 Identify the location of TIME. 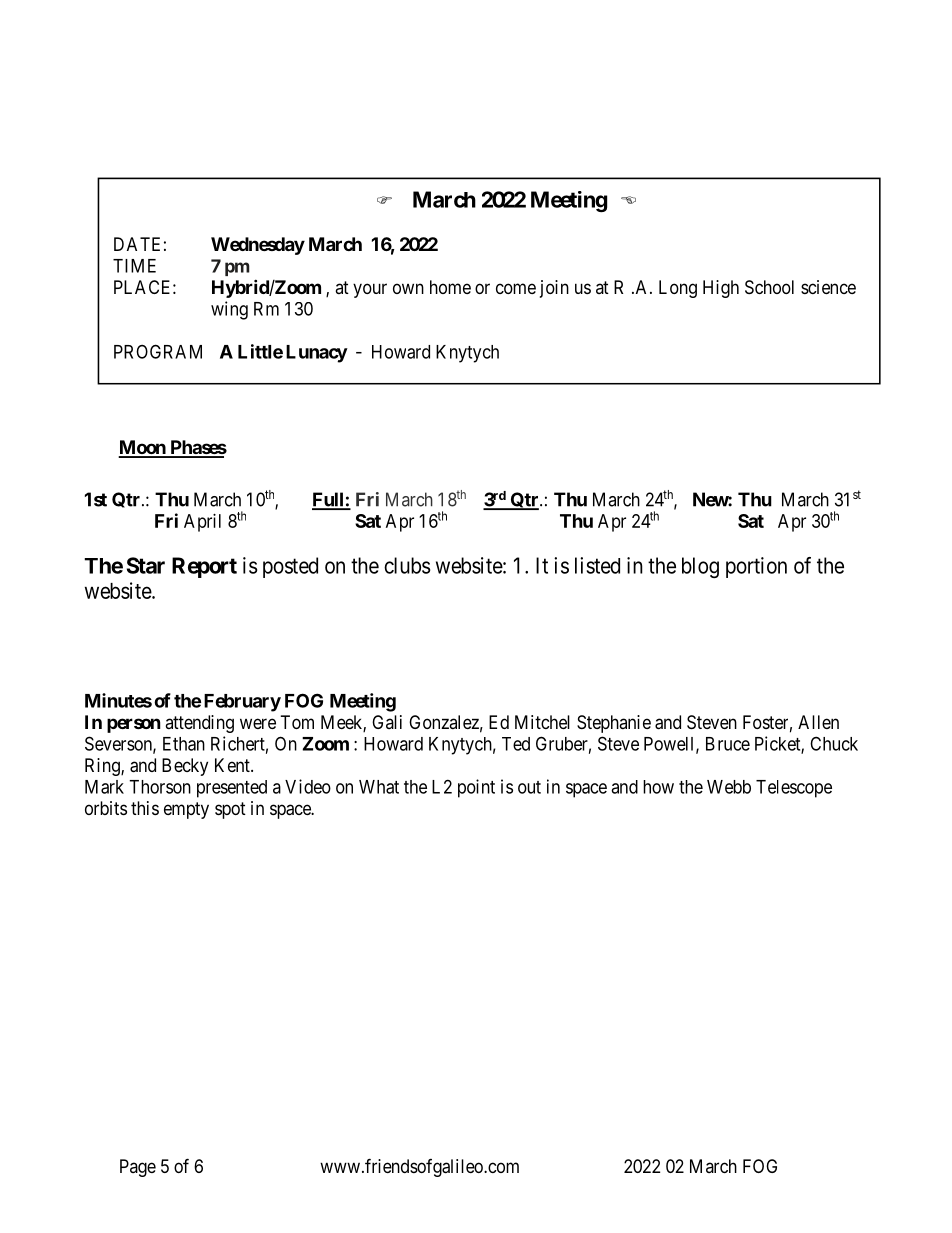
(134, 266).
